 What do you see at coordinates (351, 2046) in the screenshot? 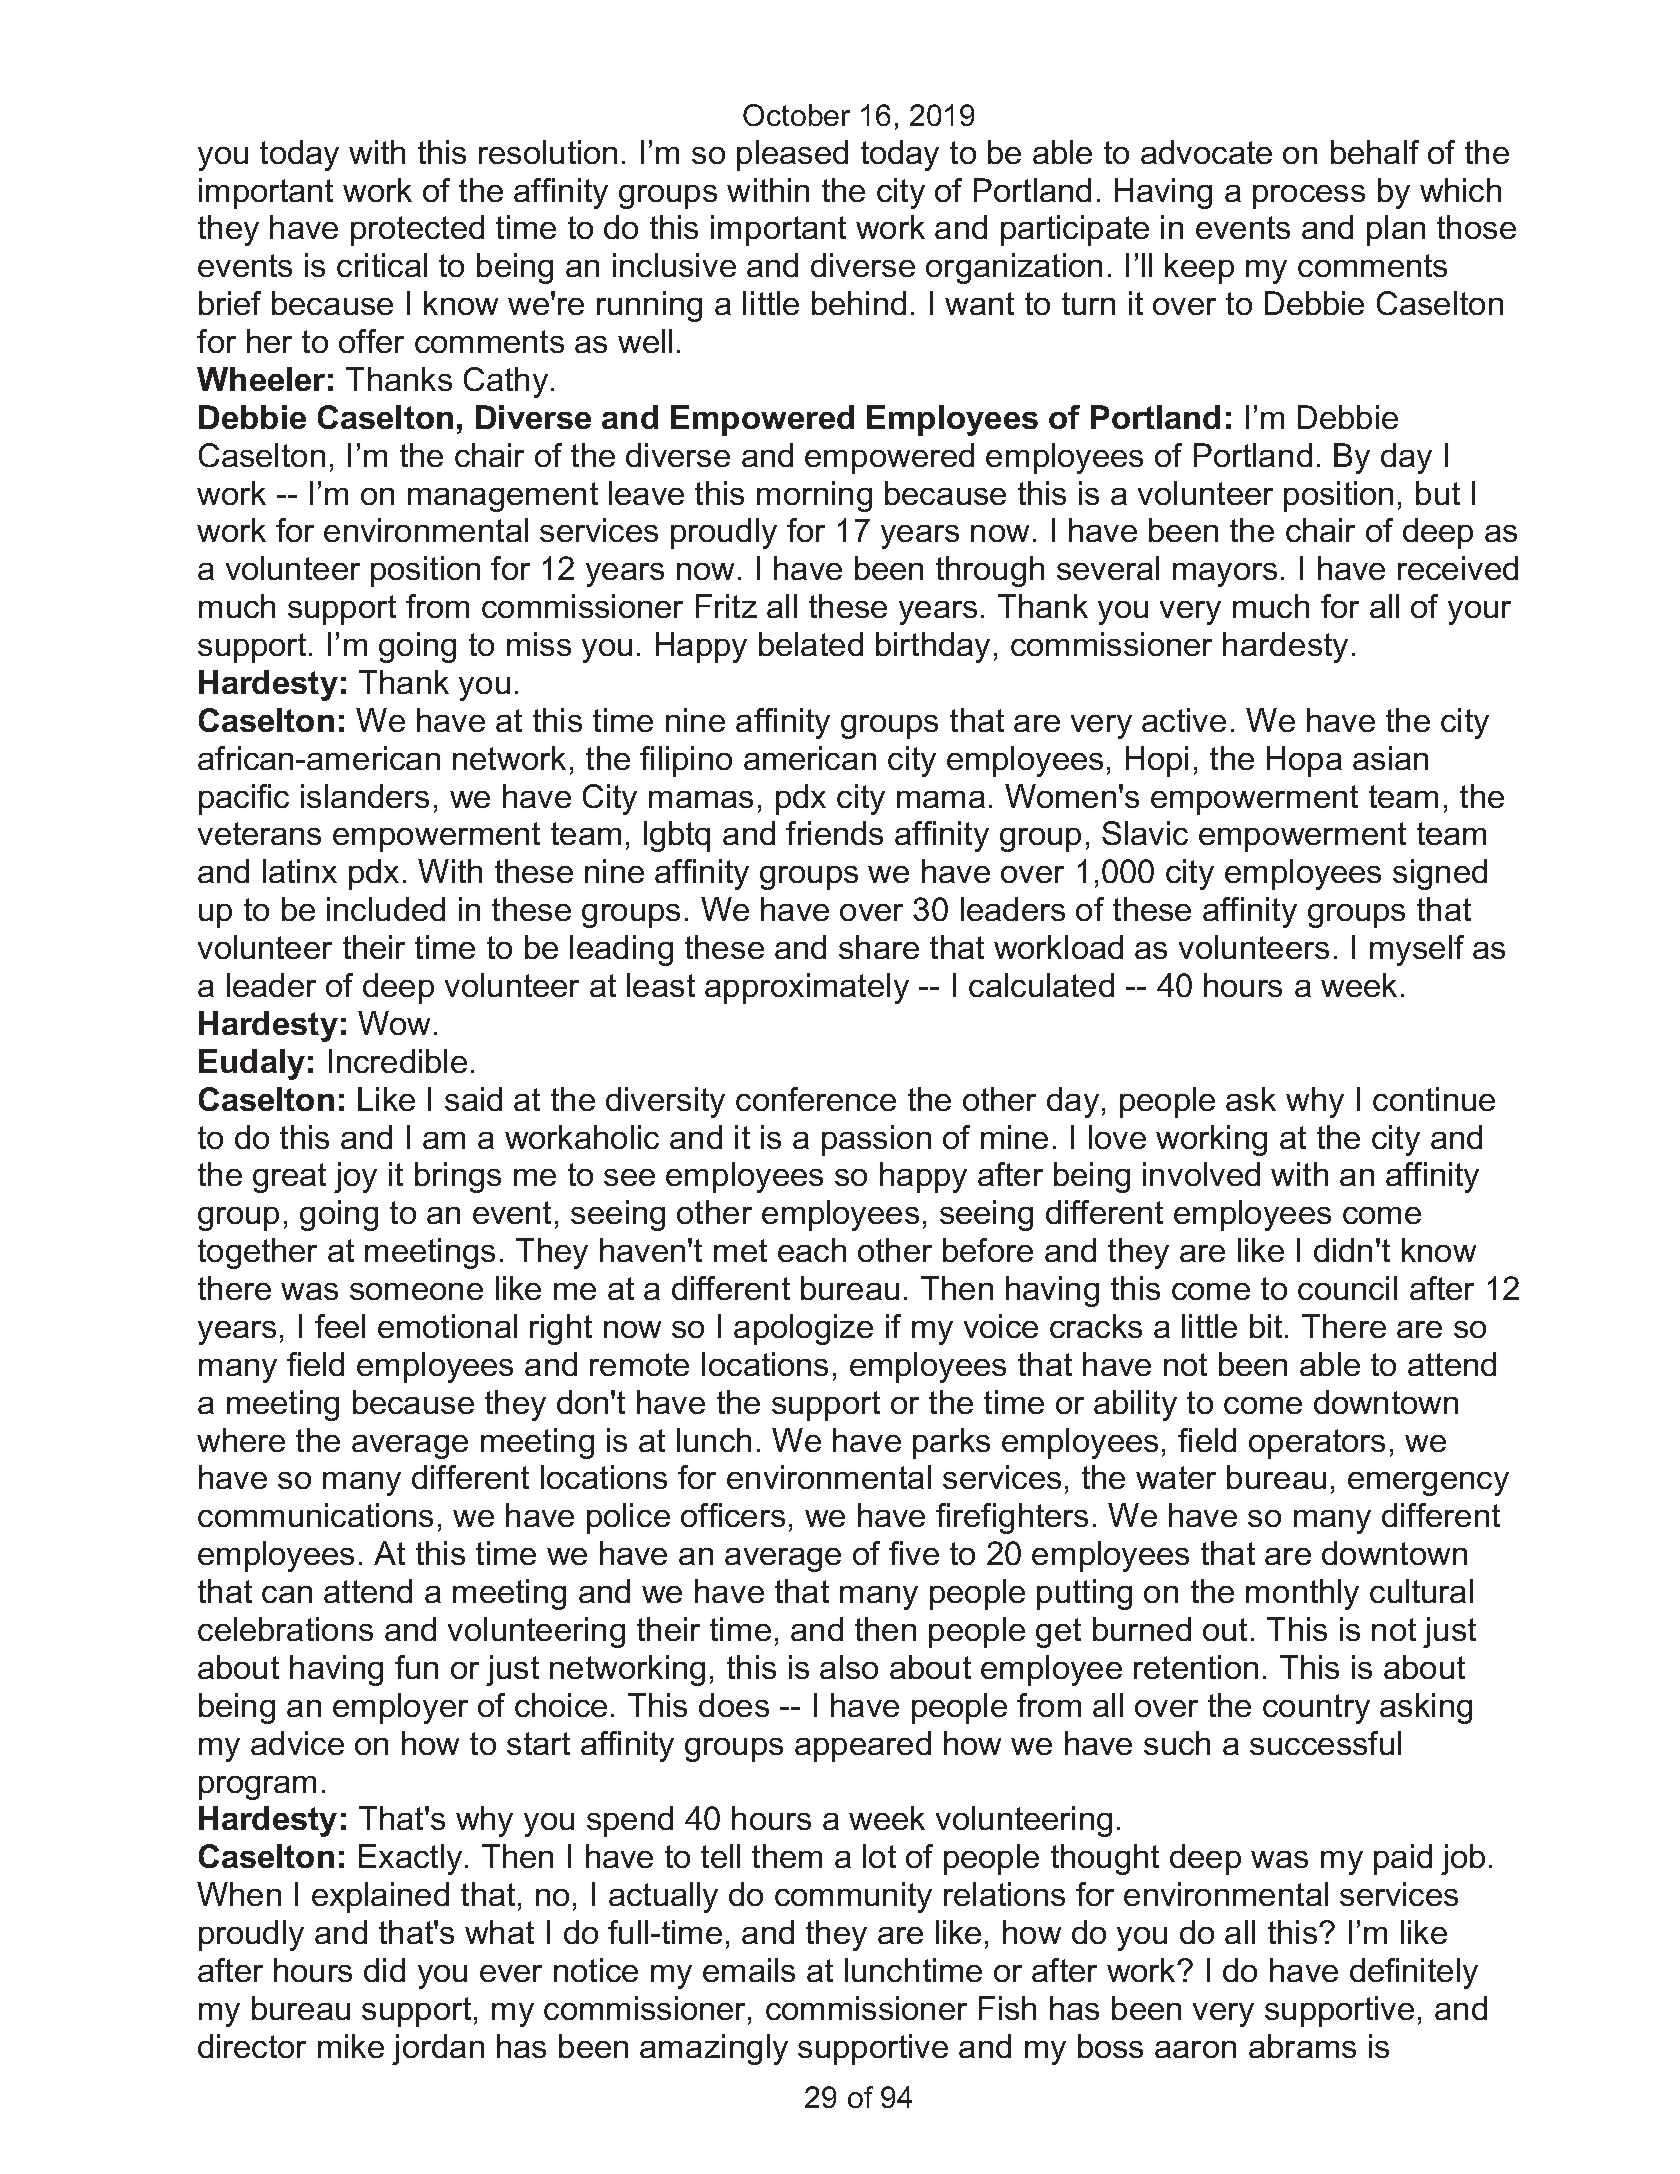
I see `mike` at bounding box center [351, 2046].
